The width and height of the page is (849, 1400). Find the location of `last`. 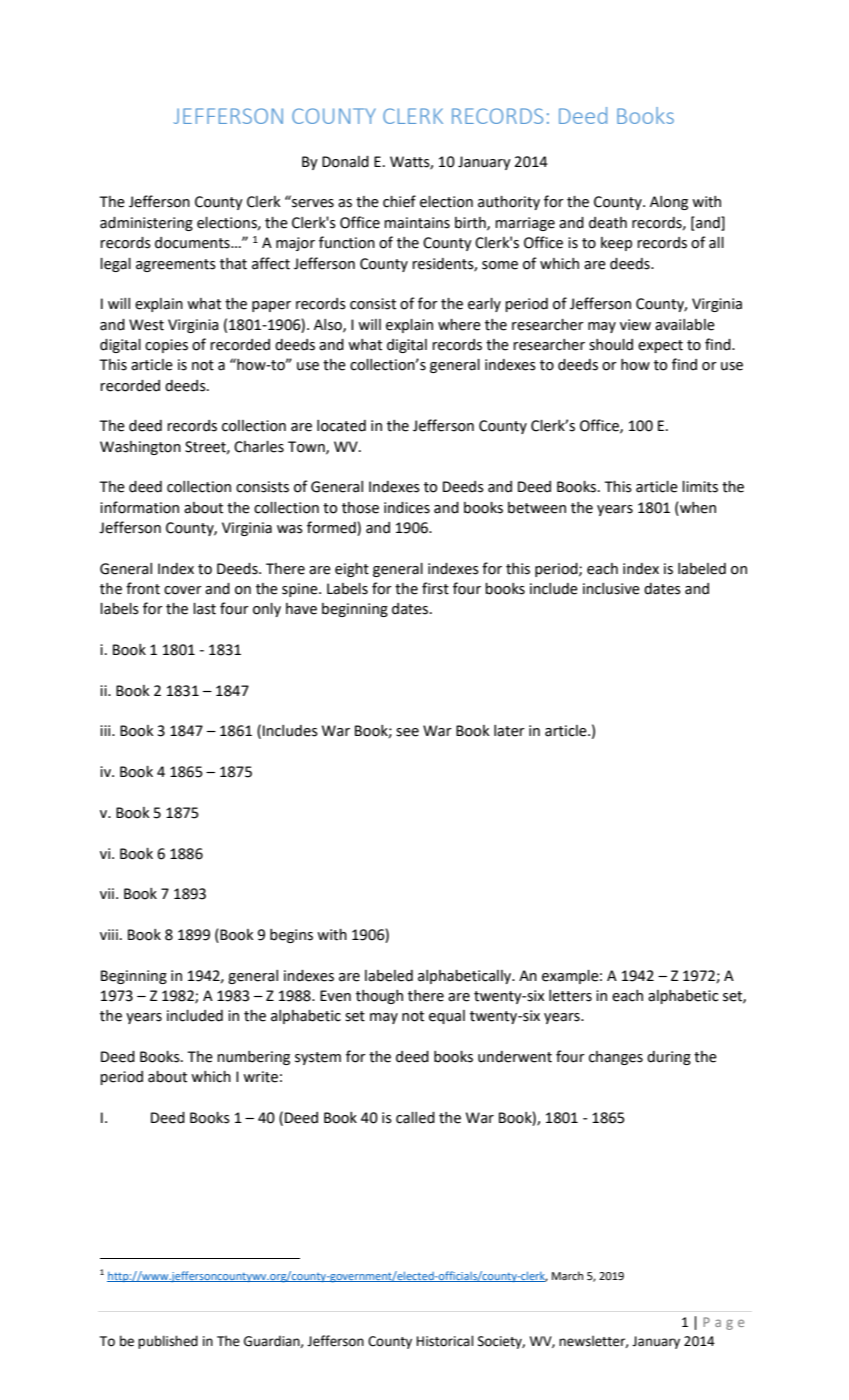

last is located at coordinates (204, 609).
